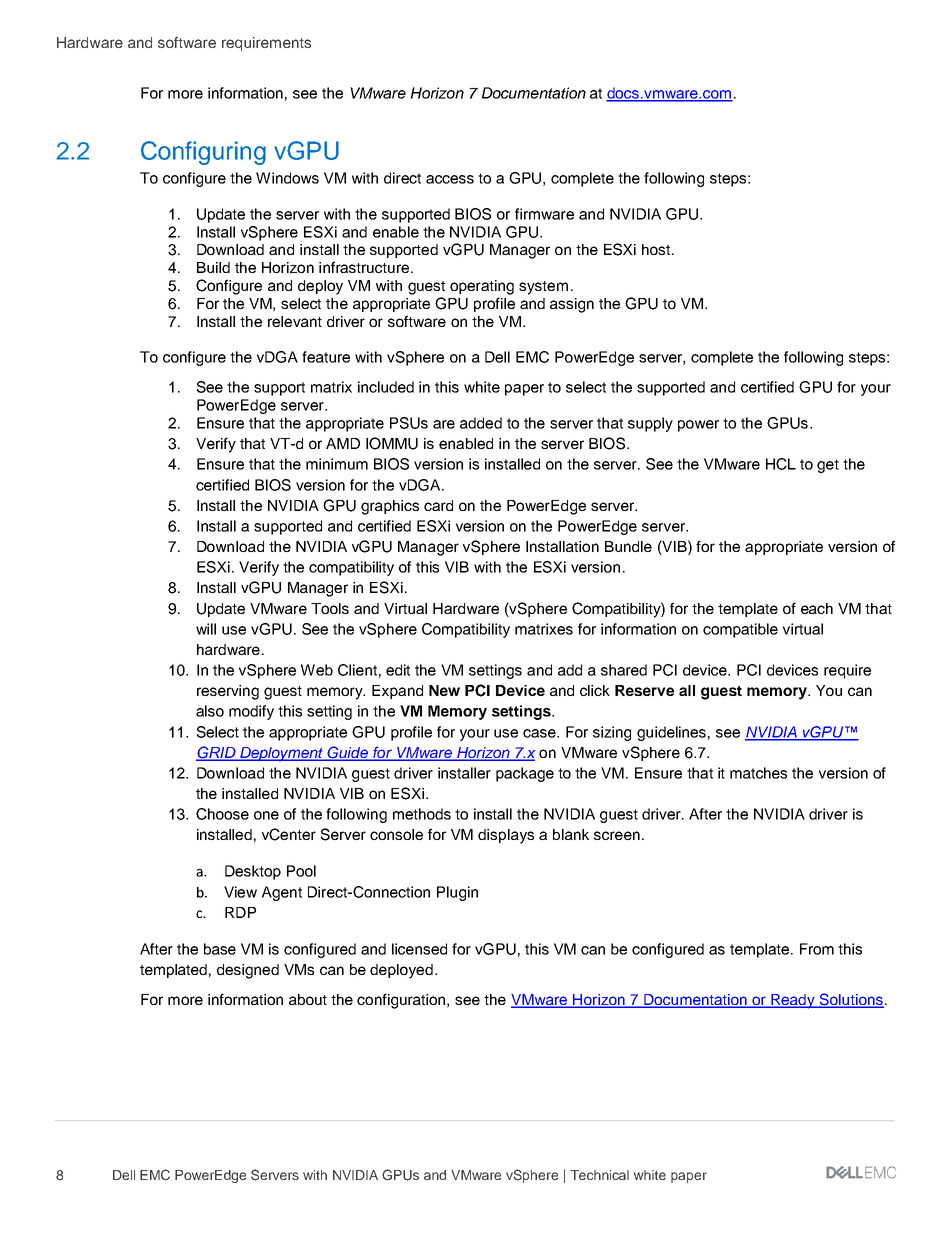 The width and height of the screenshot is (952, 1233). What do you see at coordinates (287, 178) in the screenshot?
I see `Windows` at bounding box center [287, 178].
